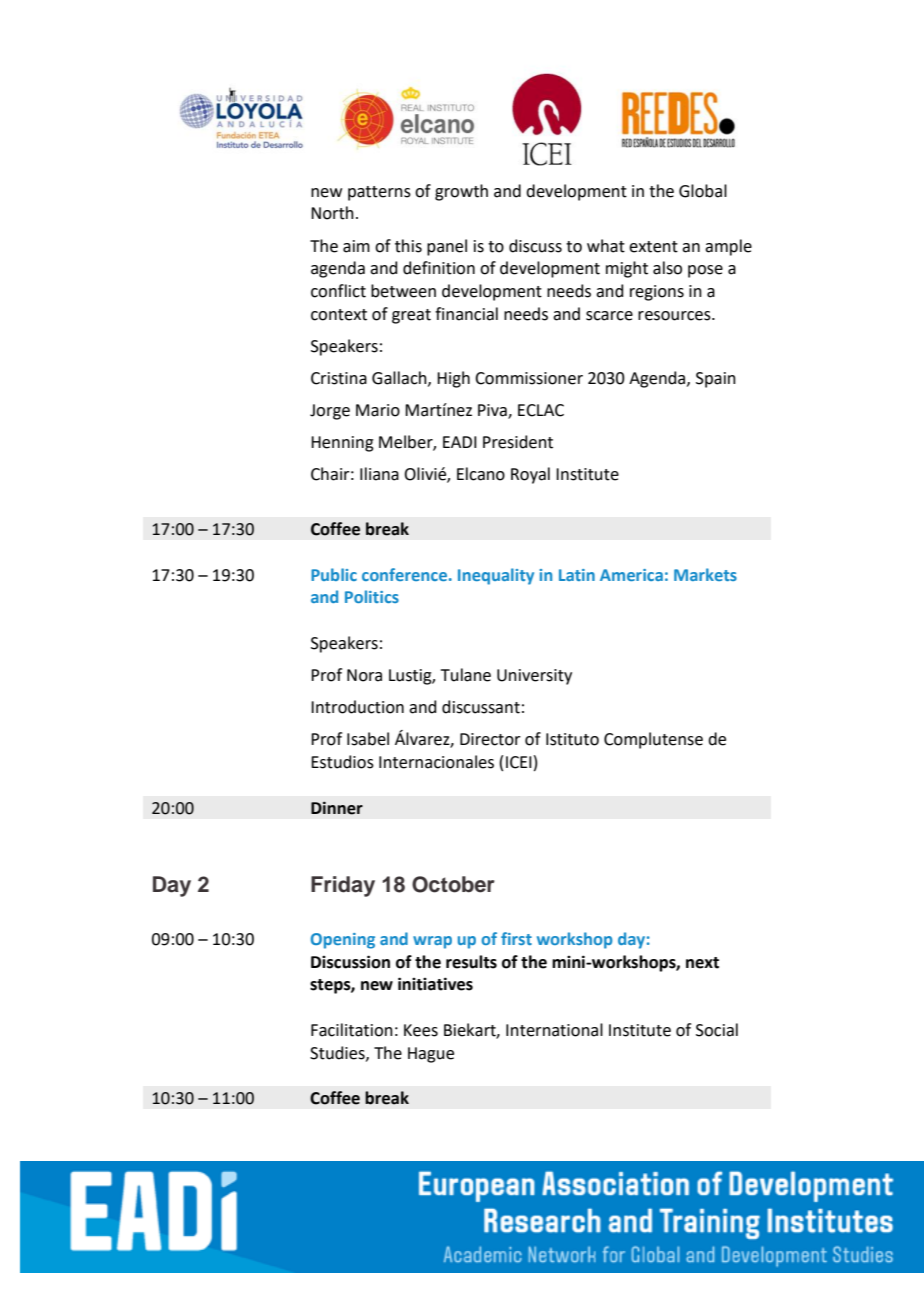 The height and width of the screenshot is (1308, 924). I want to click on Royal, so click(530, 475).
